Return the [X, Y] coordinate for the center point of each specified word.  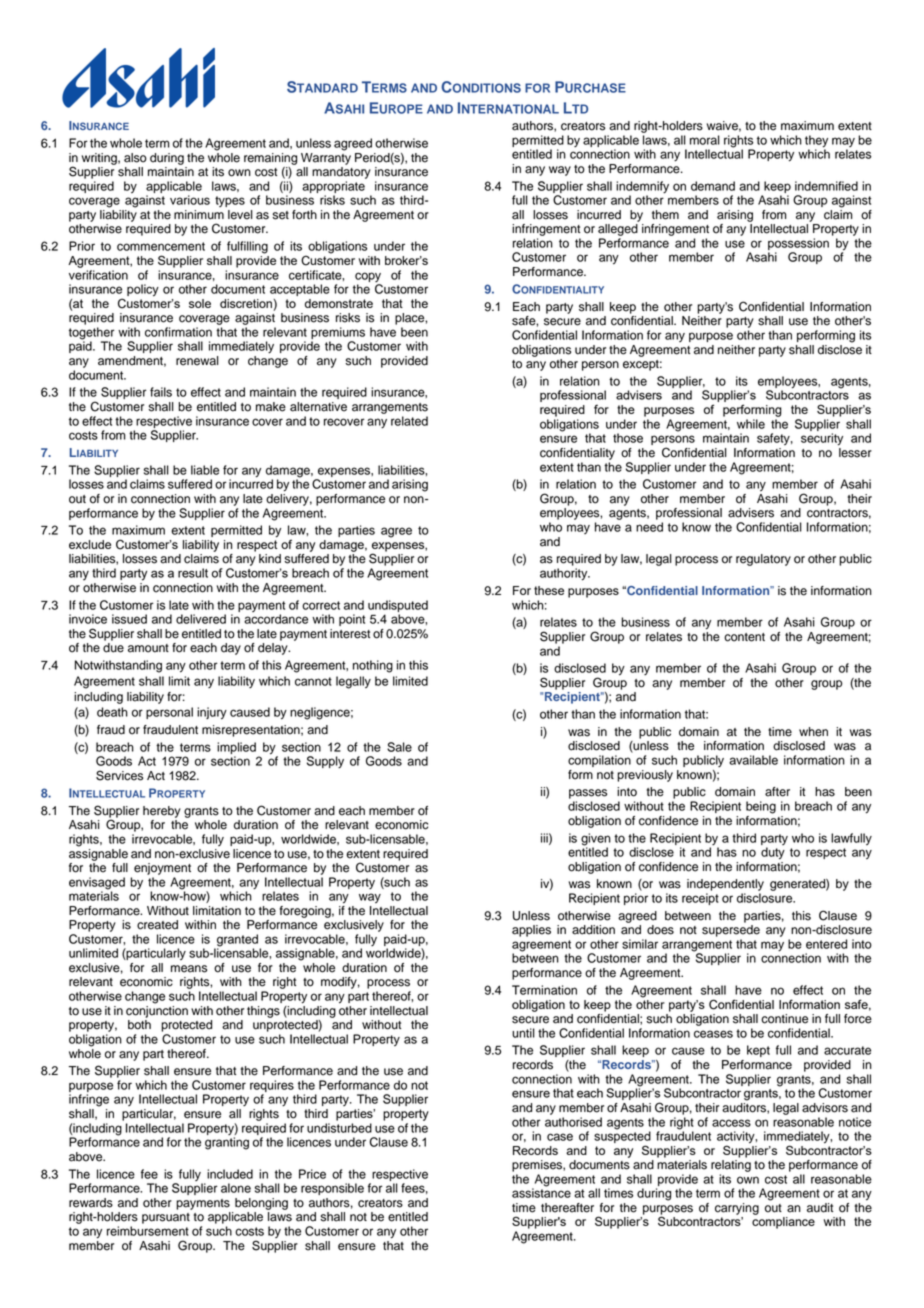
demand [713, 186]
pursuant [166, 1218]
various [190, 200]
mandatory [341, 173]
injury [212, 713]
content [744, 637]
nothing [373, 666]
